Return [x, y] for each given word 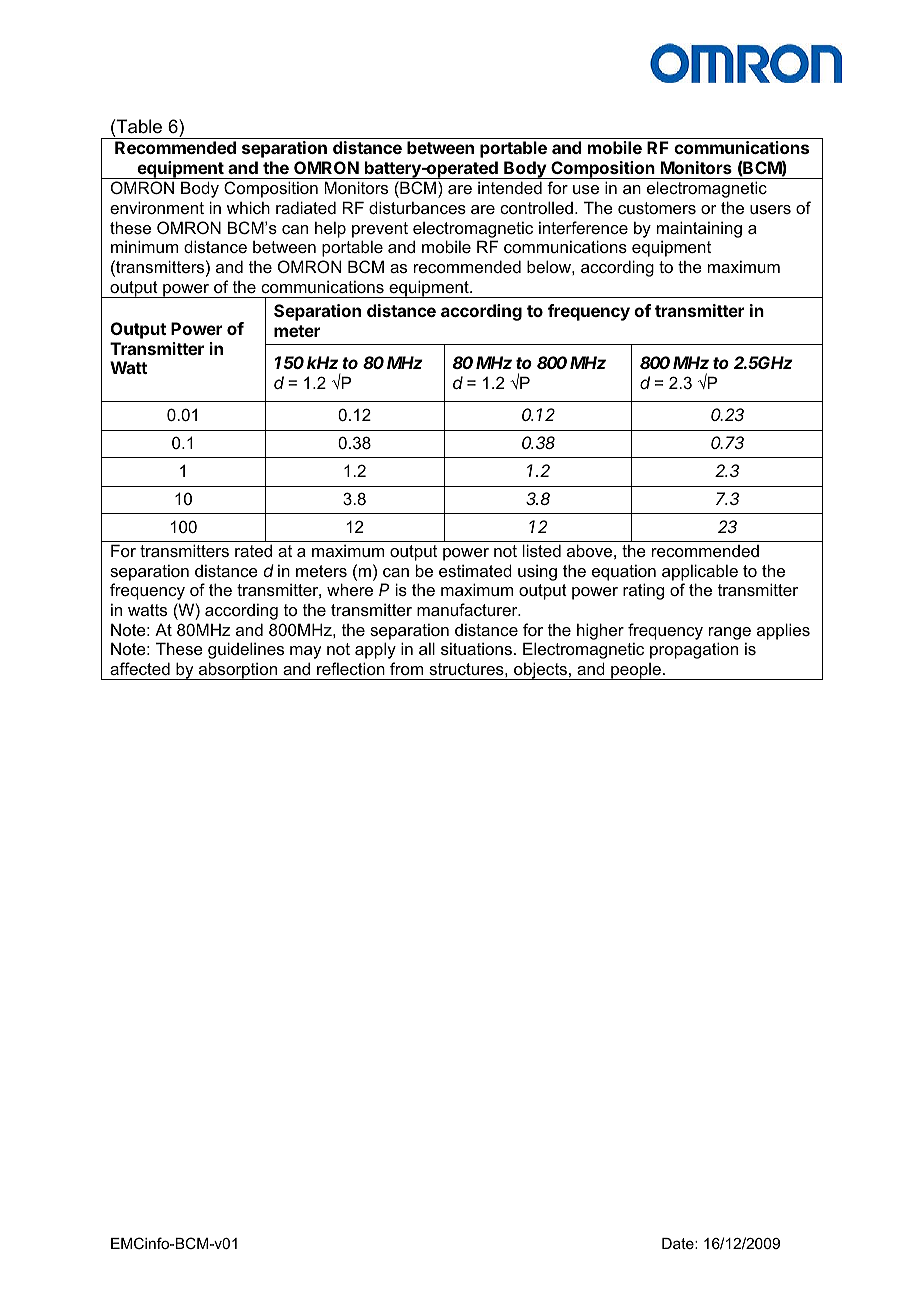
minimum [144, 246]
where [350, 589]
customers [657, 208]
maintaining [699, 229]
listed [542, 550]
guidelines [246, 650]
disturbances [417, 207]
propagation [694, 650]
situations [476, 648]
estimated [475, 570]
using [537, 572]
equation [624, 572]
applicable [700, 572]
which [248, 207]
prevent [380, 230]
